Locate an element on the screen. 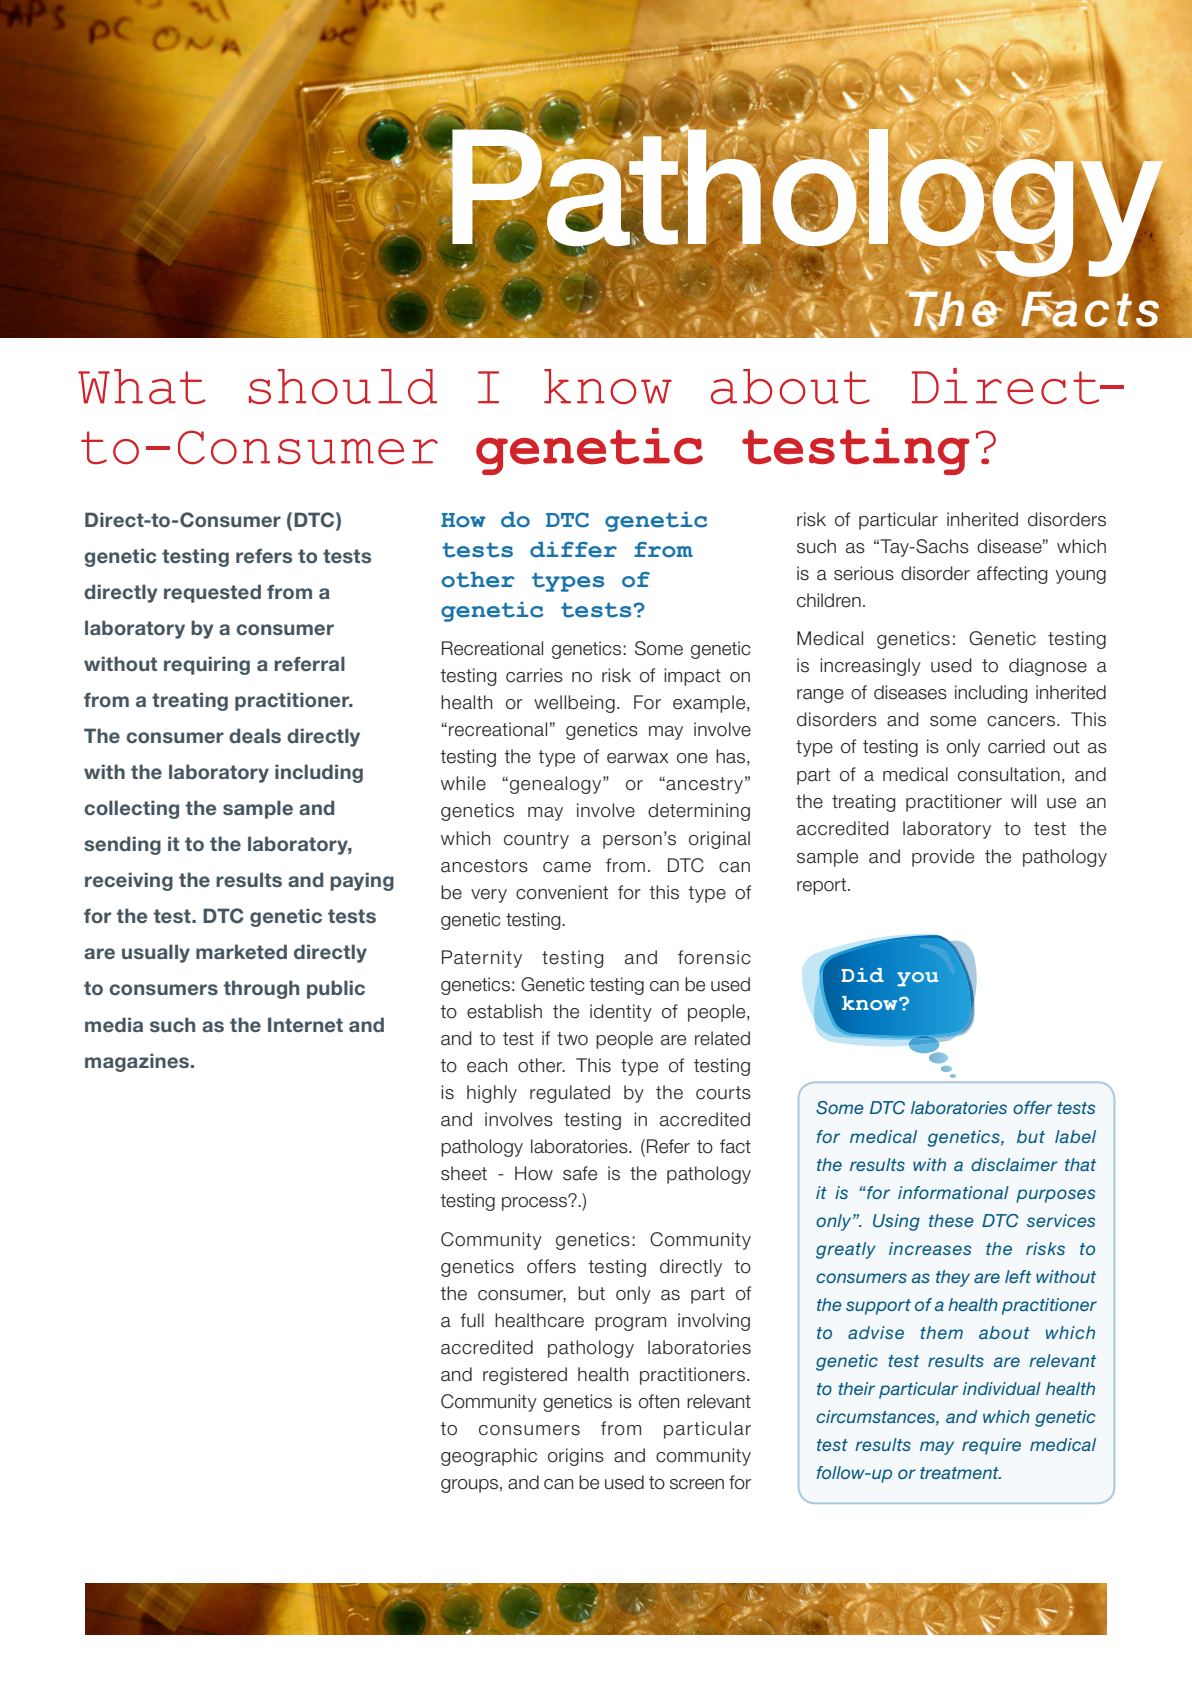 The image size is (1192, 1686). differ is located at coordinates (573, 550).
